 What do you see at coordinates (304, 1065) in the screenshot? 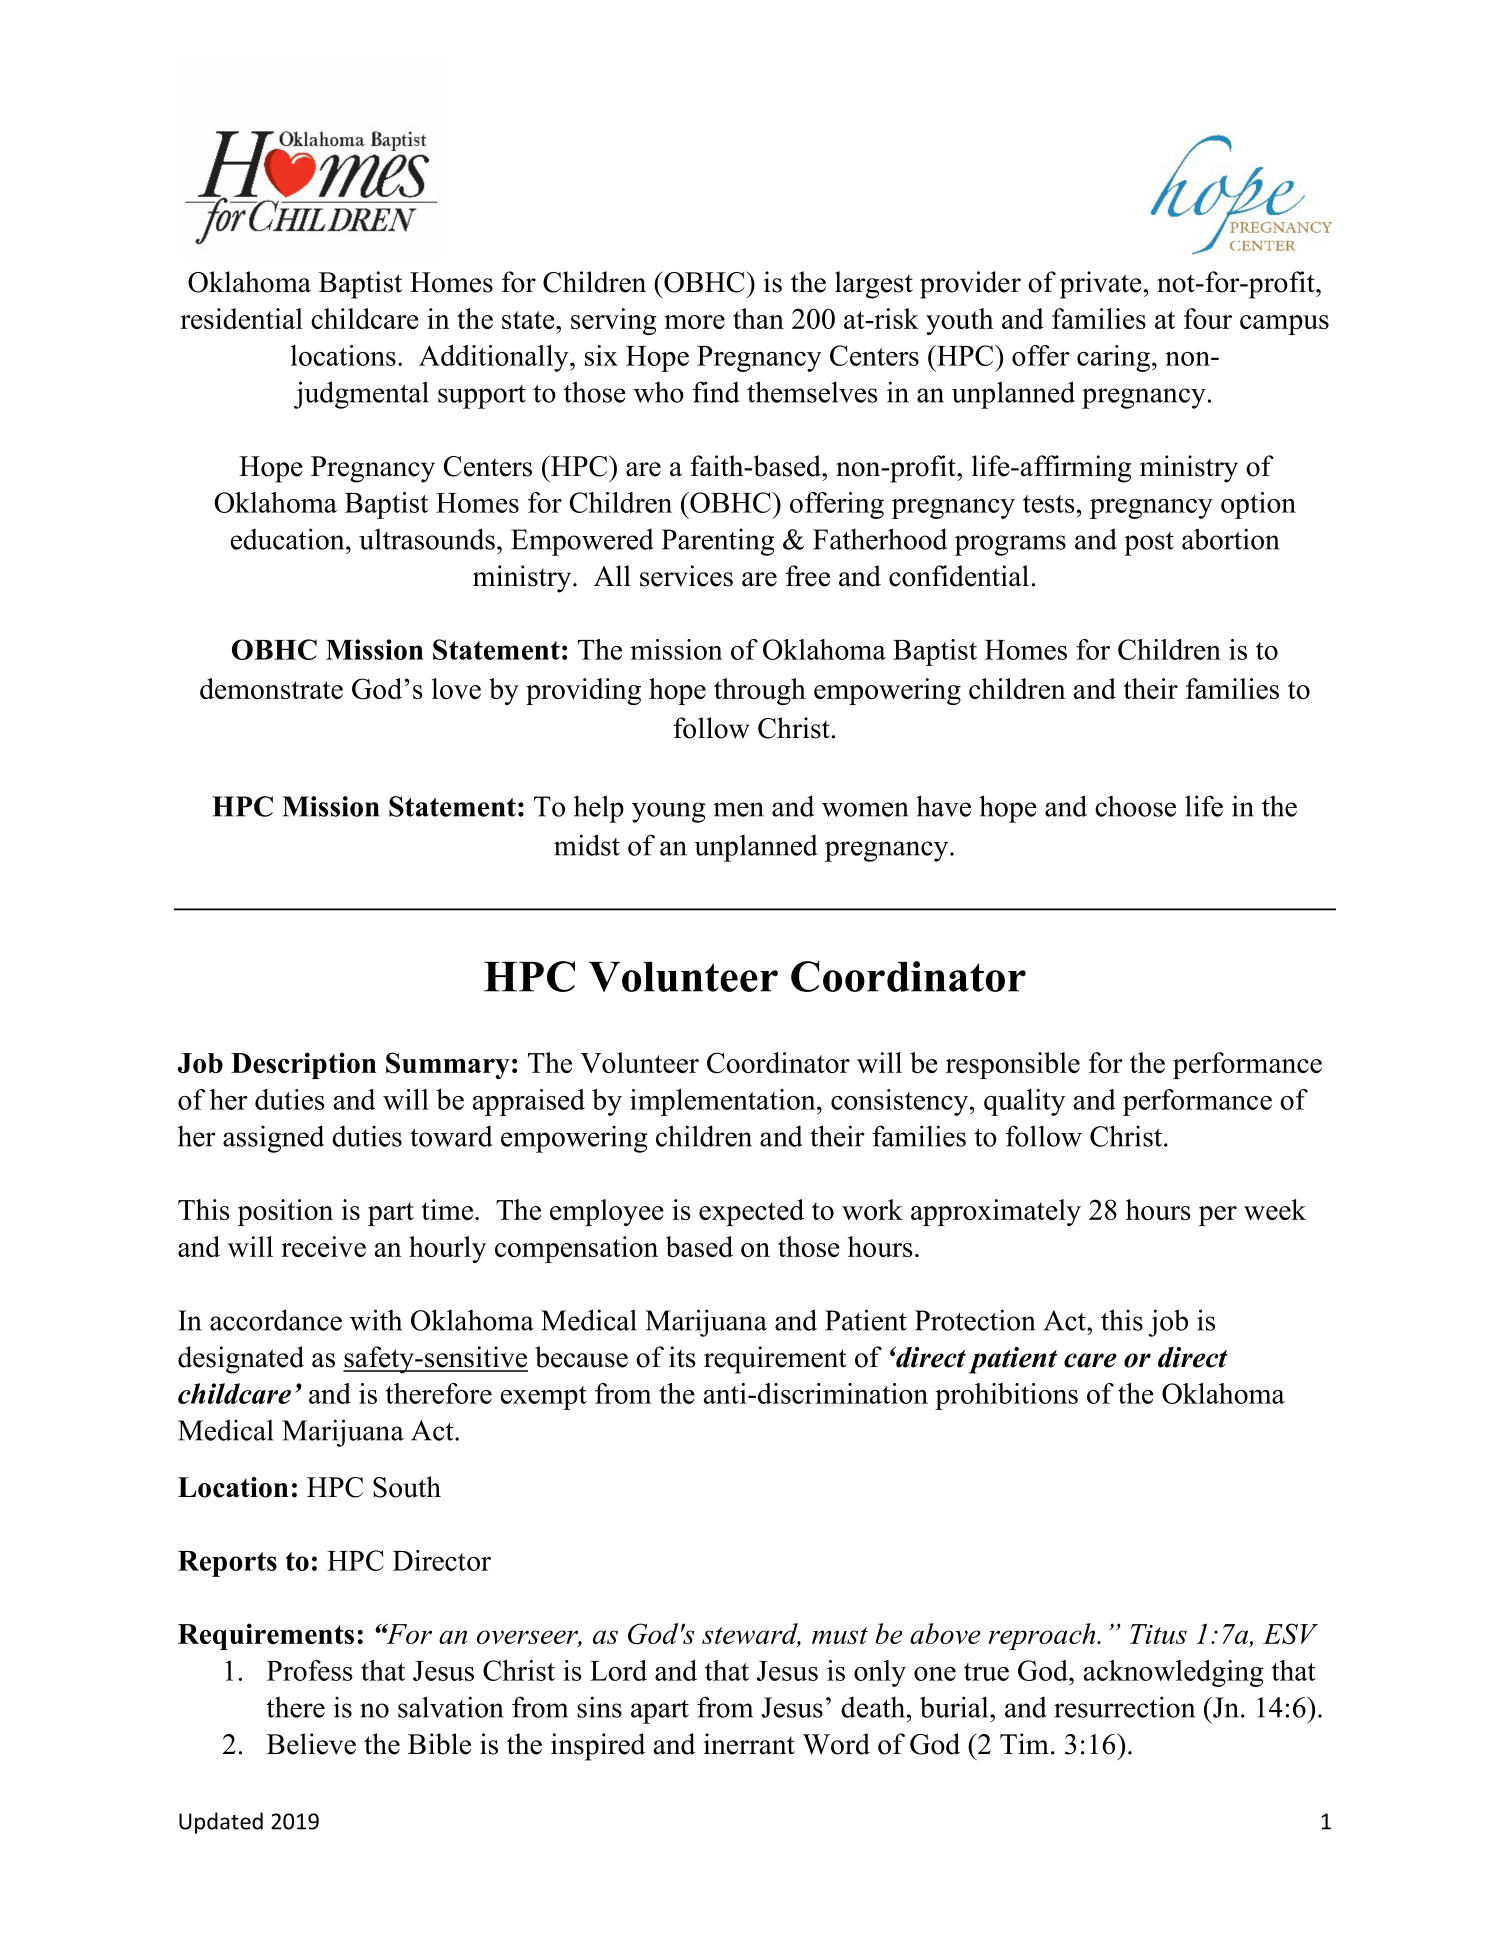
I see `Description` at bounding box center [304, 1065].
